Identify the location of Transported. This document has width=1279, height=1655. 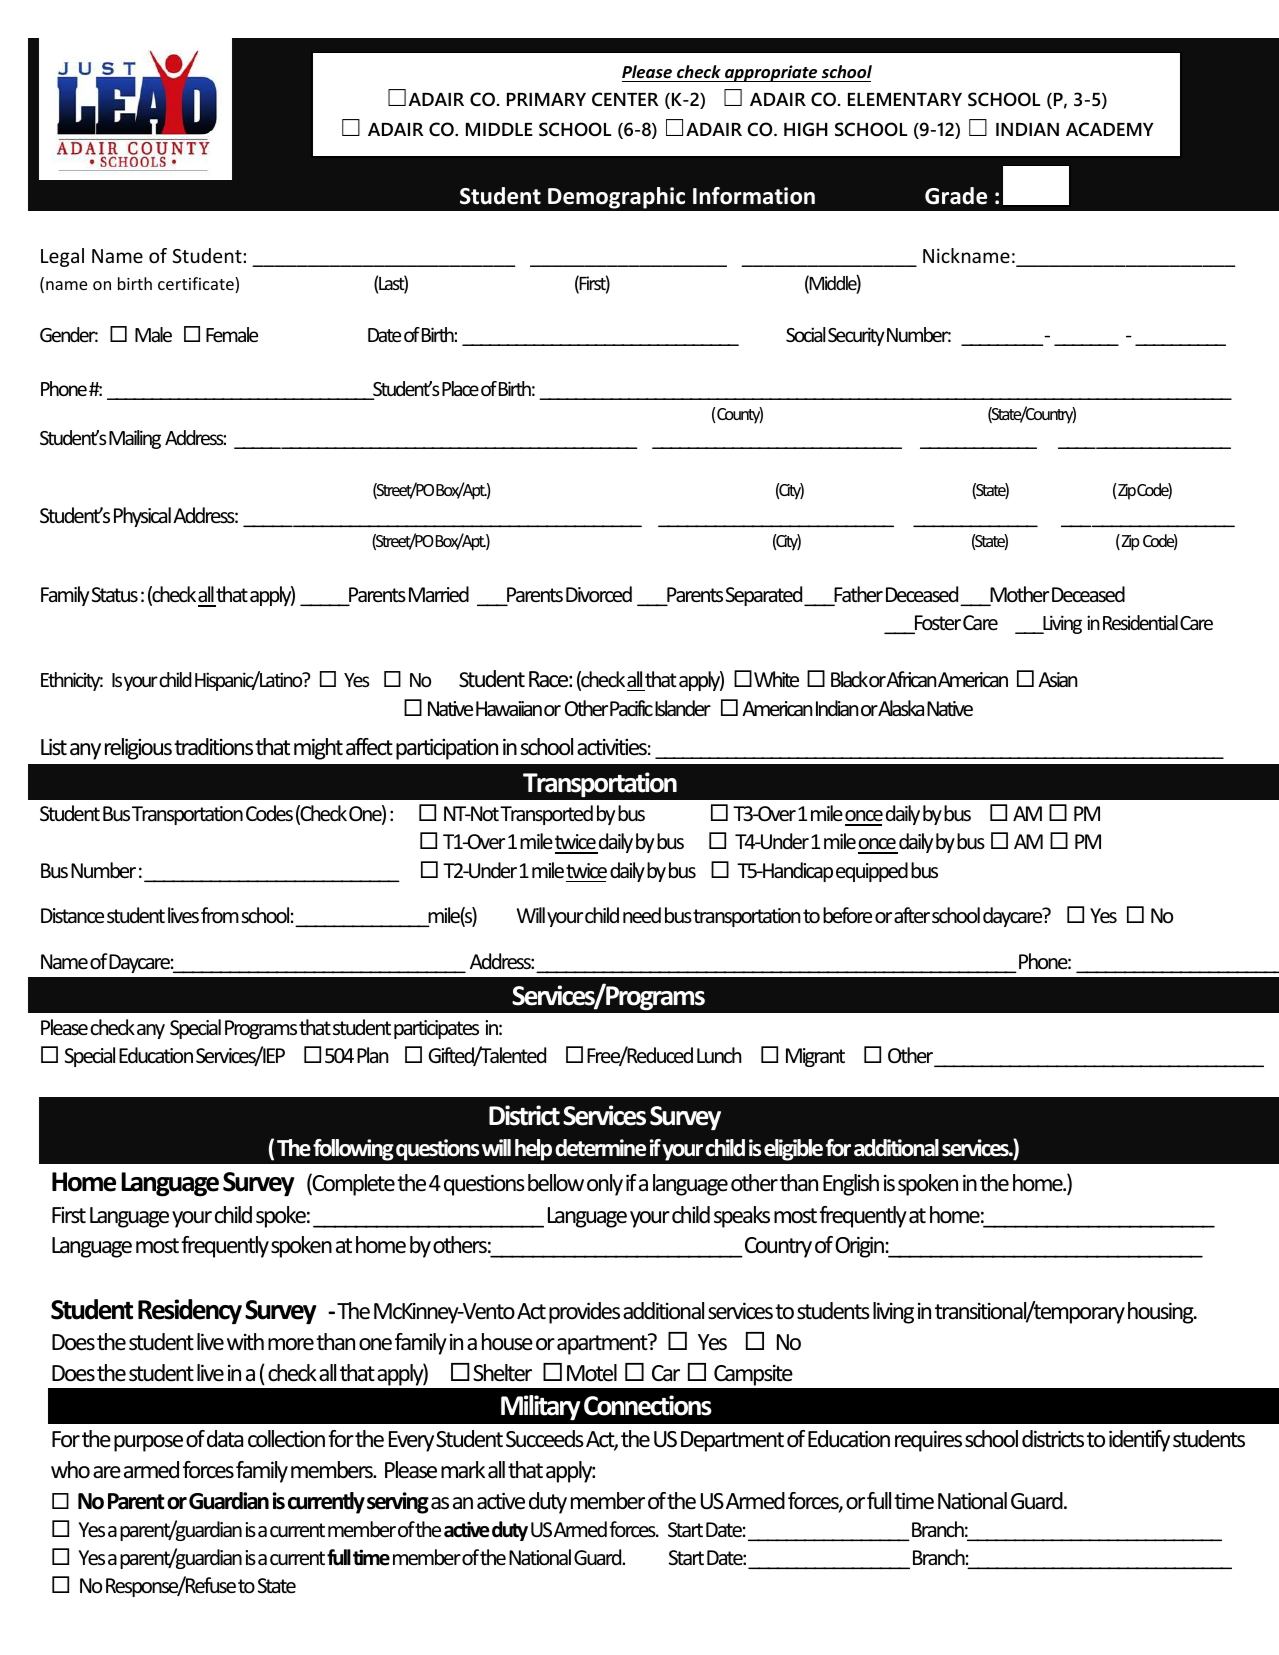
(546, 815).
